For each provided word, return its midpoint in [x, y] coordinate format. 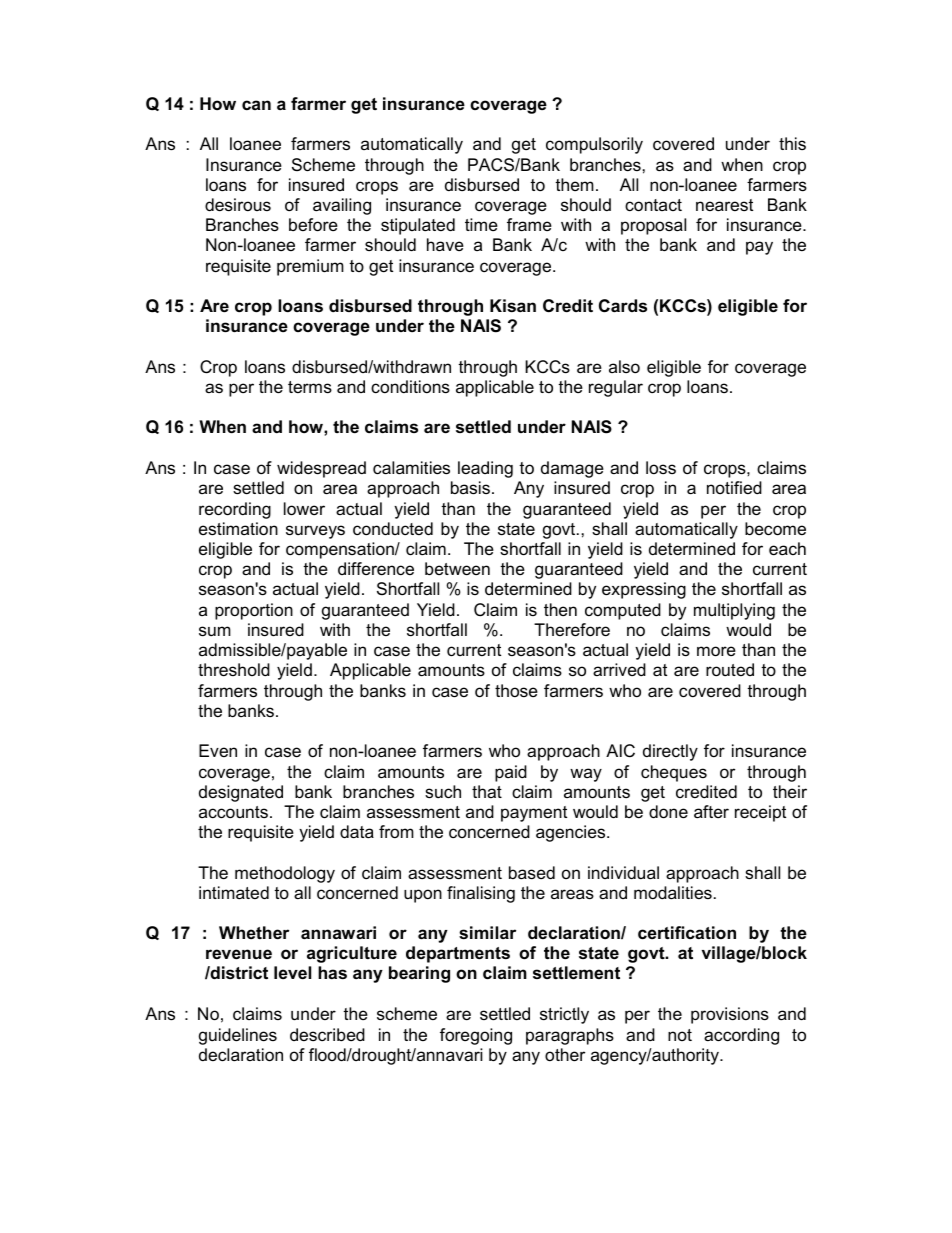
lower [304, 509]
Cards [623, 306]
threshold [234, 670]
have [445, 245]
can [256, 105]
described [327, 1035]
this [792, 143]
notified [734, 487]
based [532, 873]
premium [310, 267]
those [516, 690]
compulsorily [594, 145]
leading [485, 469]
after [711, 812]
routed [730, 669]
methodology [285, 874]
